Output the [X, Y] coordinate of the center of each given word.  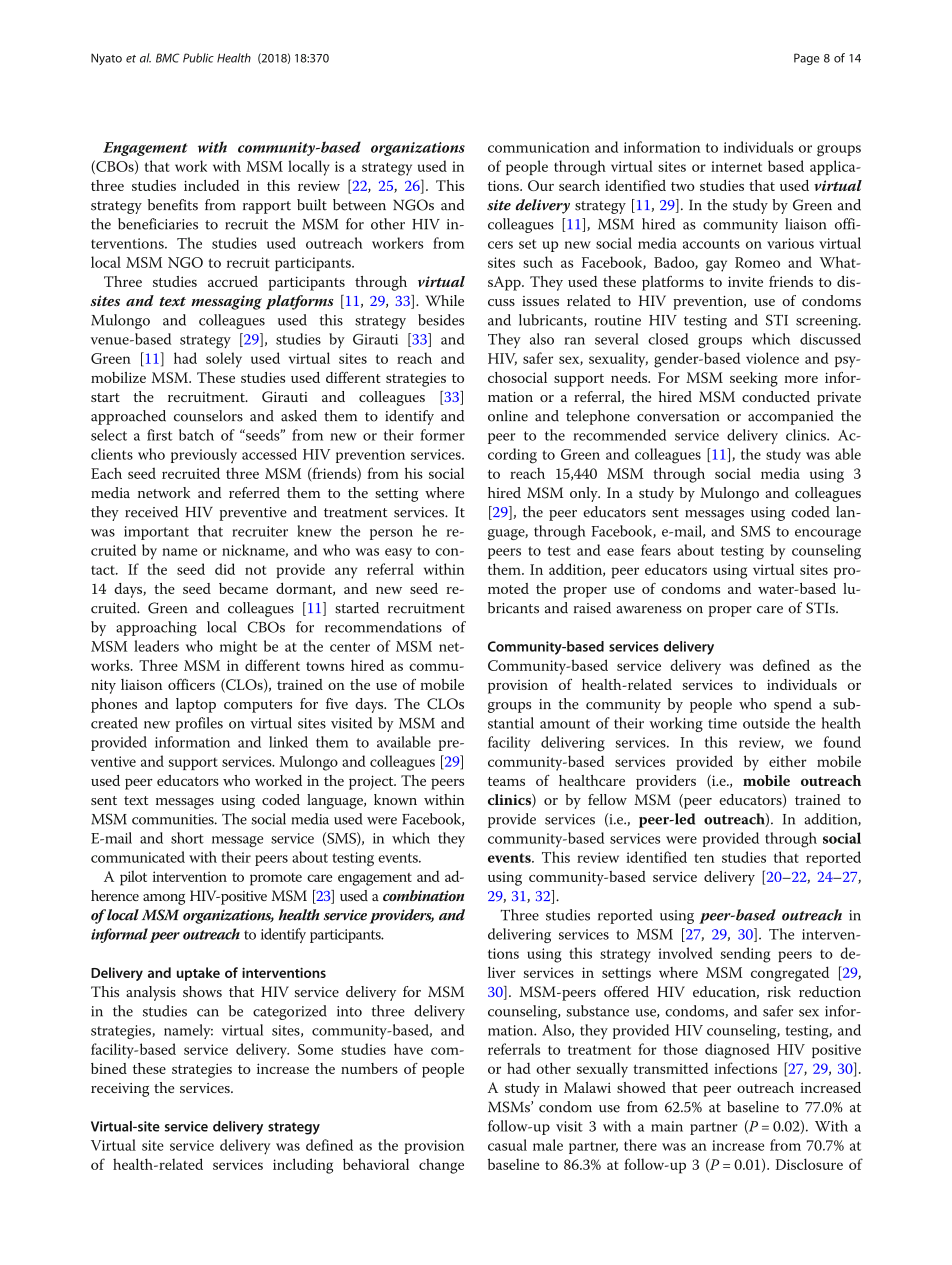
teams [506, 781]
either [788, 761]
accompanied [790, 417]
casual [507, 1145]
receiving [120, 1090]
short [187, 838]
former [442, 435]
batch [196, 435]
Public [198, 58]
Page [807, 59]
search [579, 185]
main [667, 1126]
